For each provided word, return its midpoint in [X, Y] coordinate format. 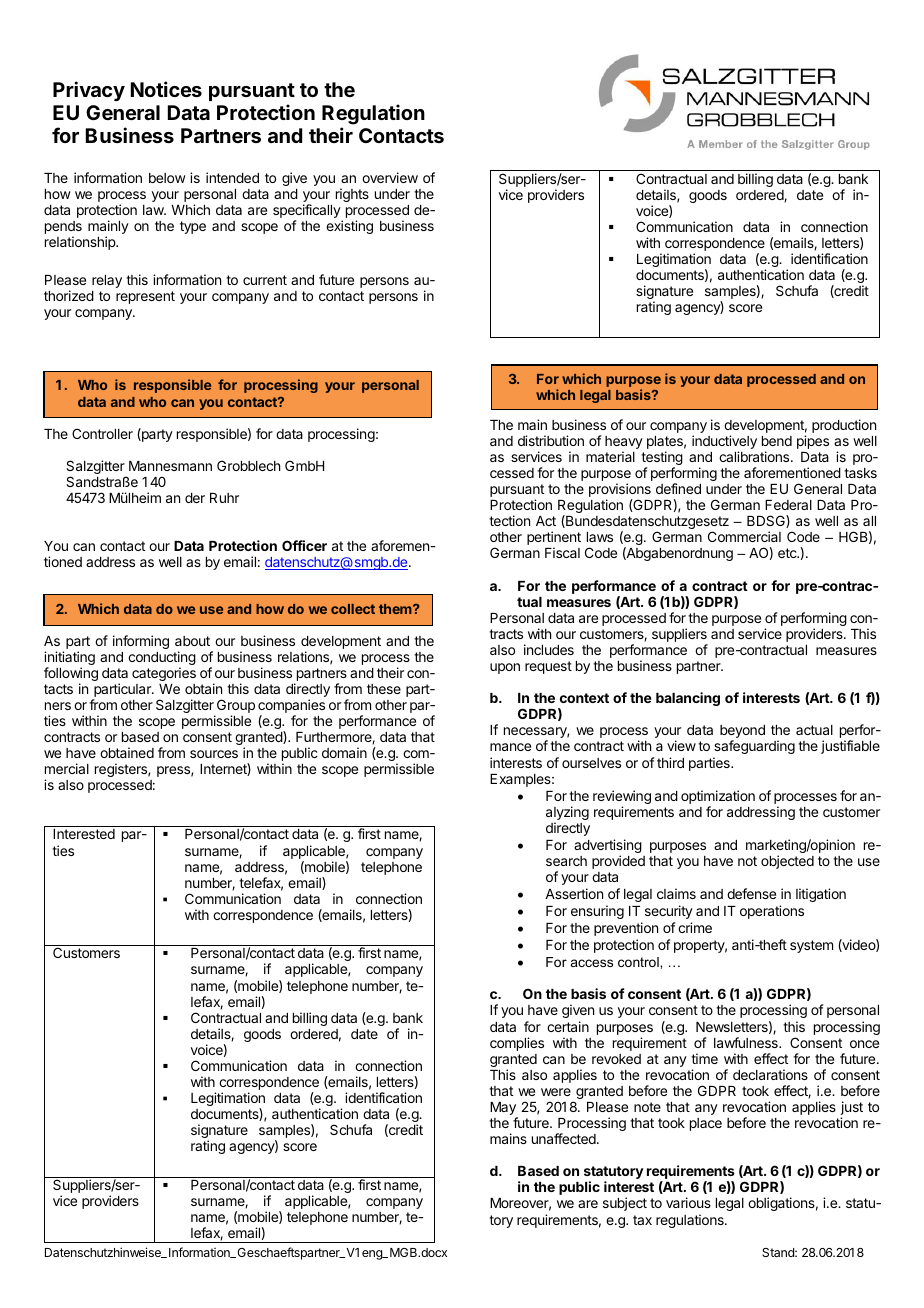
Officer [304, 545]
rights [352, 195]
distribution [551, 440]
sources [214, 754]
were [556, 1092]
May [504, 1110]
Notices [166, 89]
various [688, 1202]
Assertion [574, 893]
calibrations [755, 456]
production [844, 426]
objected [787, 862]
